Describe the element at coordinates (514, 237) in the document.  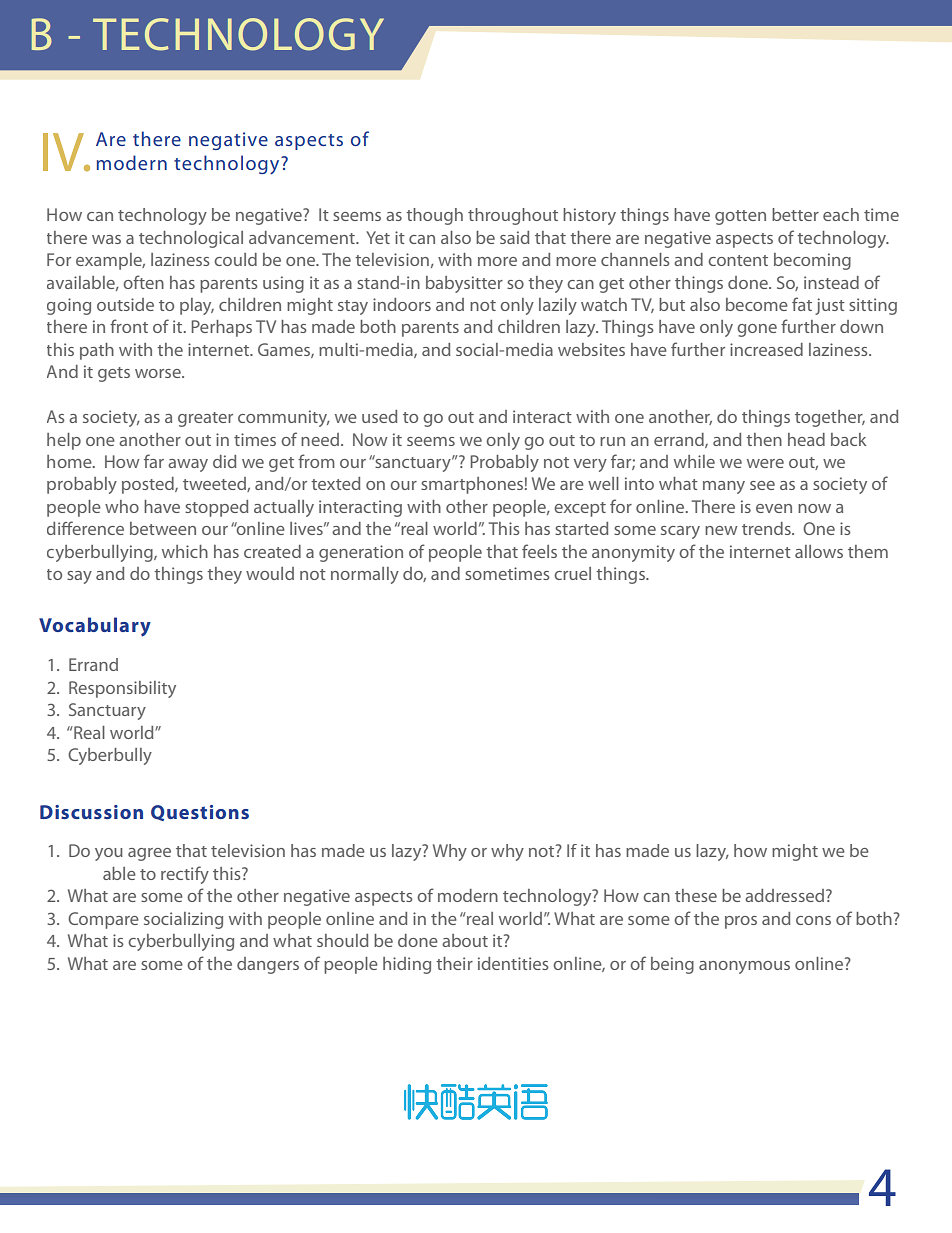
I see `said` at that location.
